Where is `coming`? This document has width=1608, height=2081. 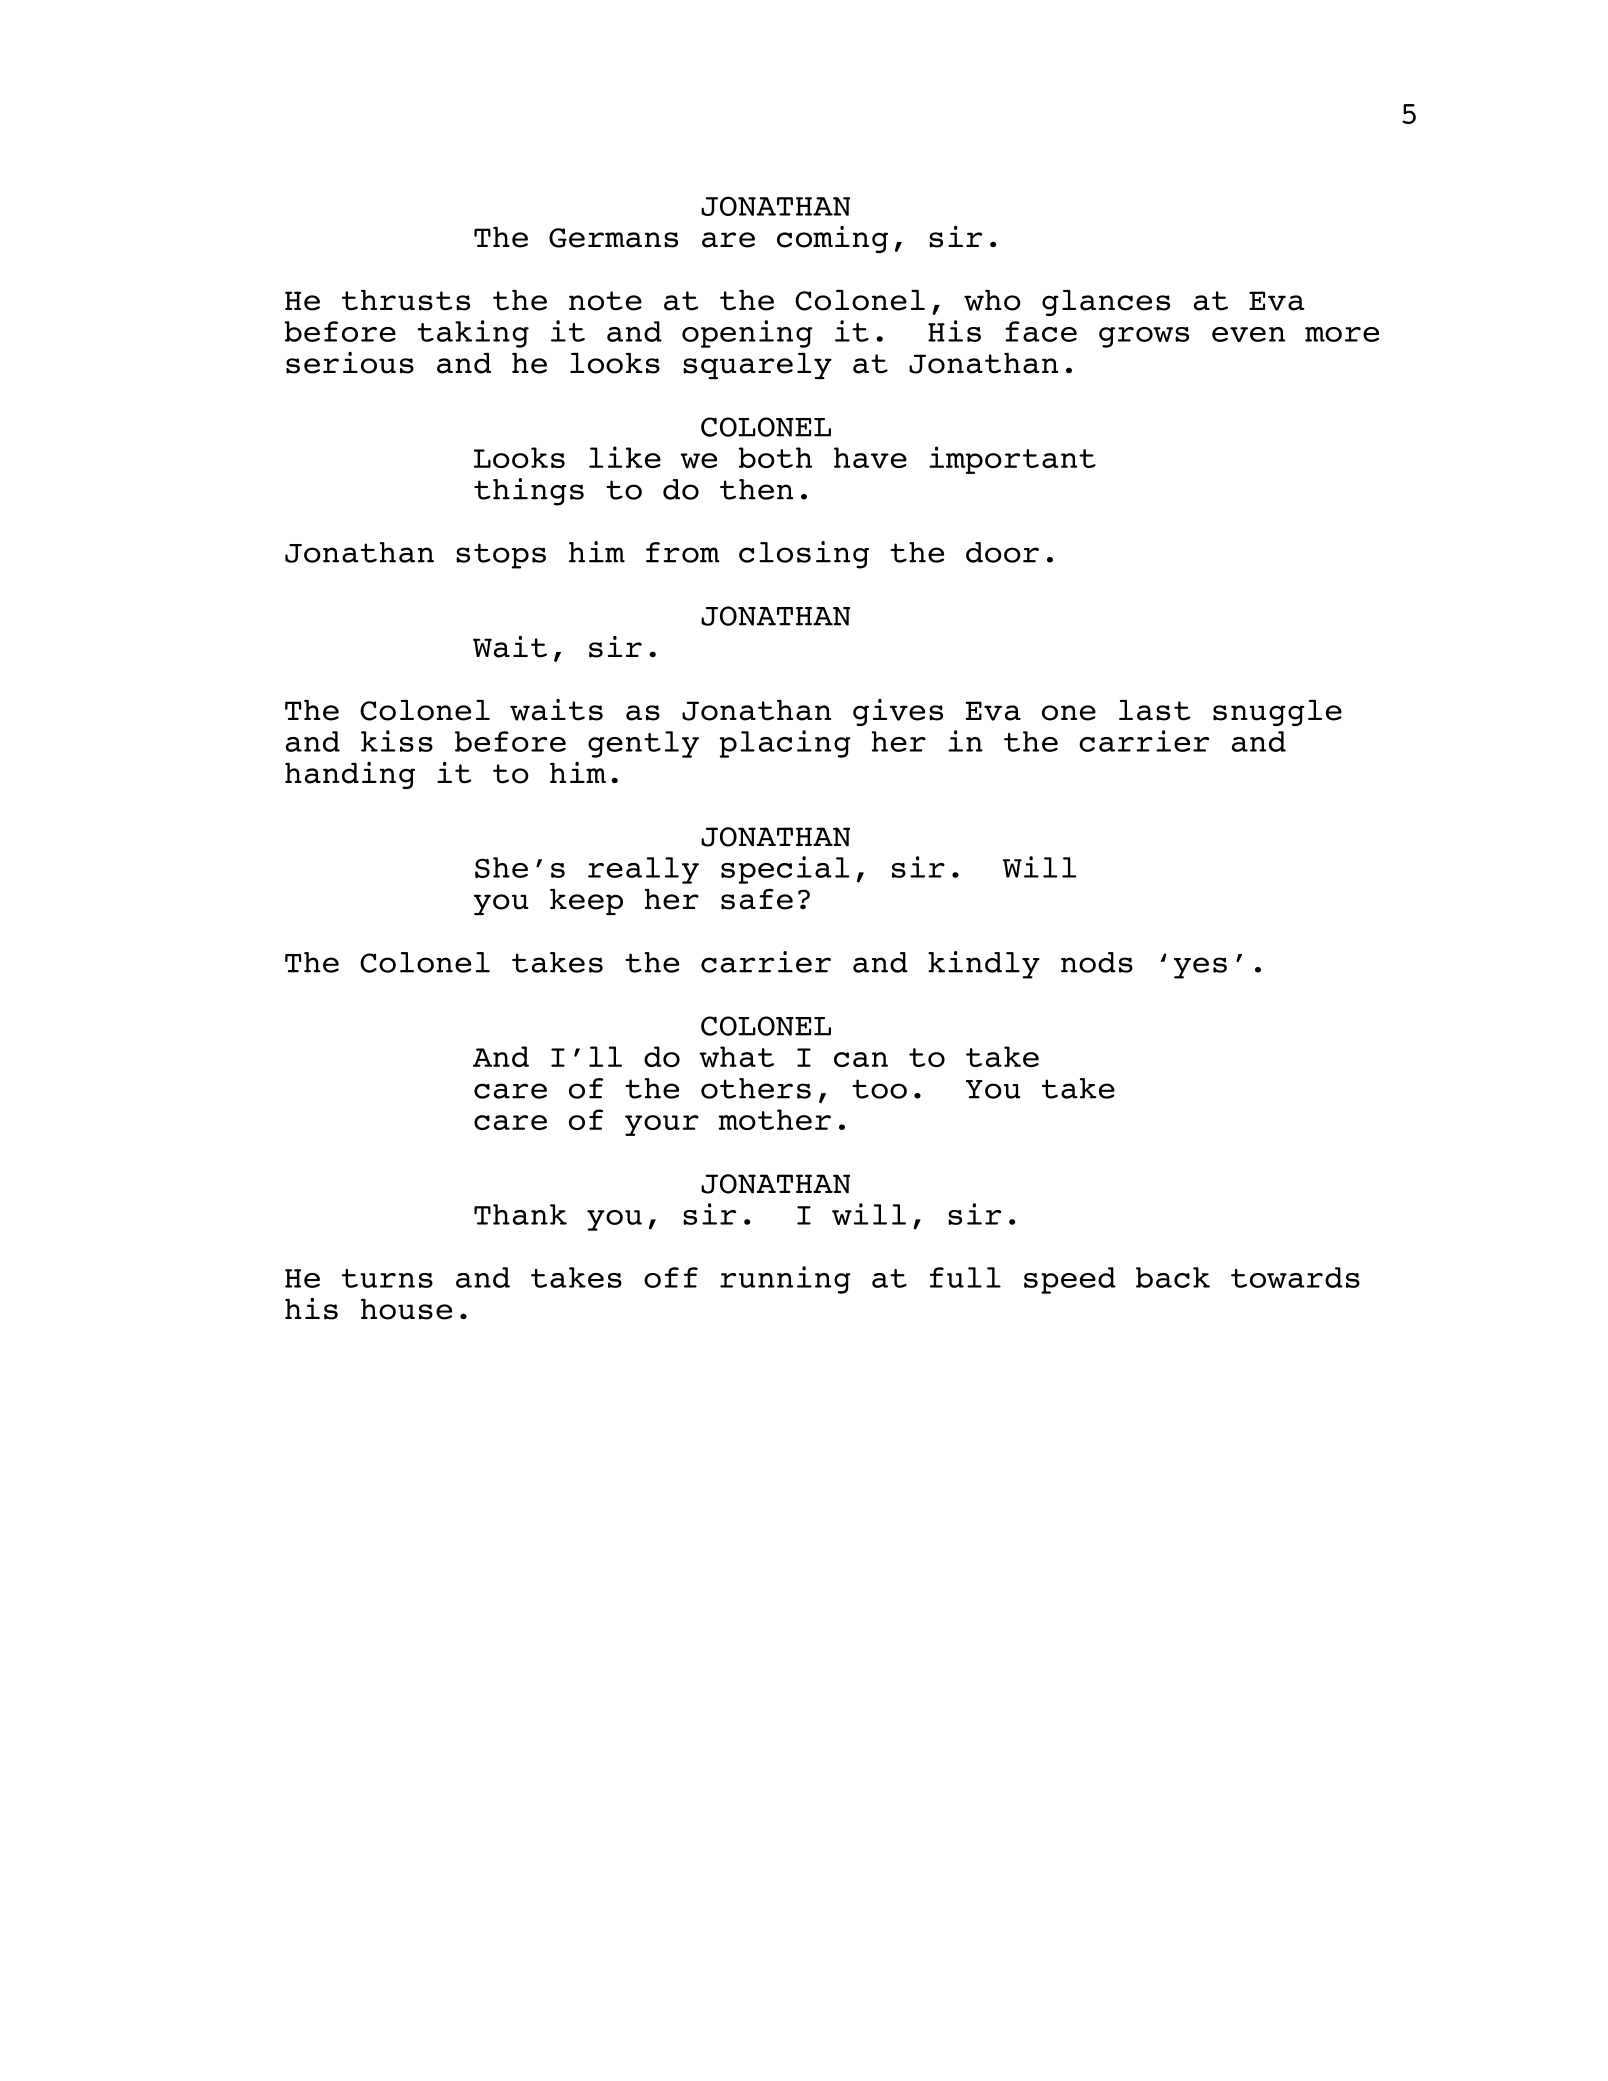 coming is located at coordinates (832, 239).
